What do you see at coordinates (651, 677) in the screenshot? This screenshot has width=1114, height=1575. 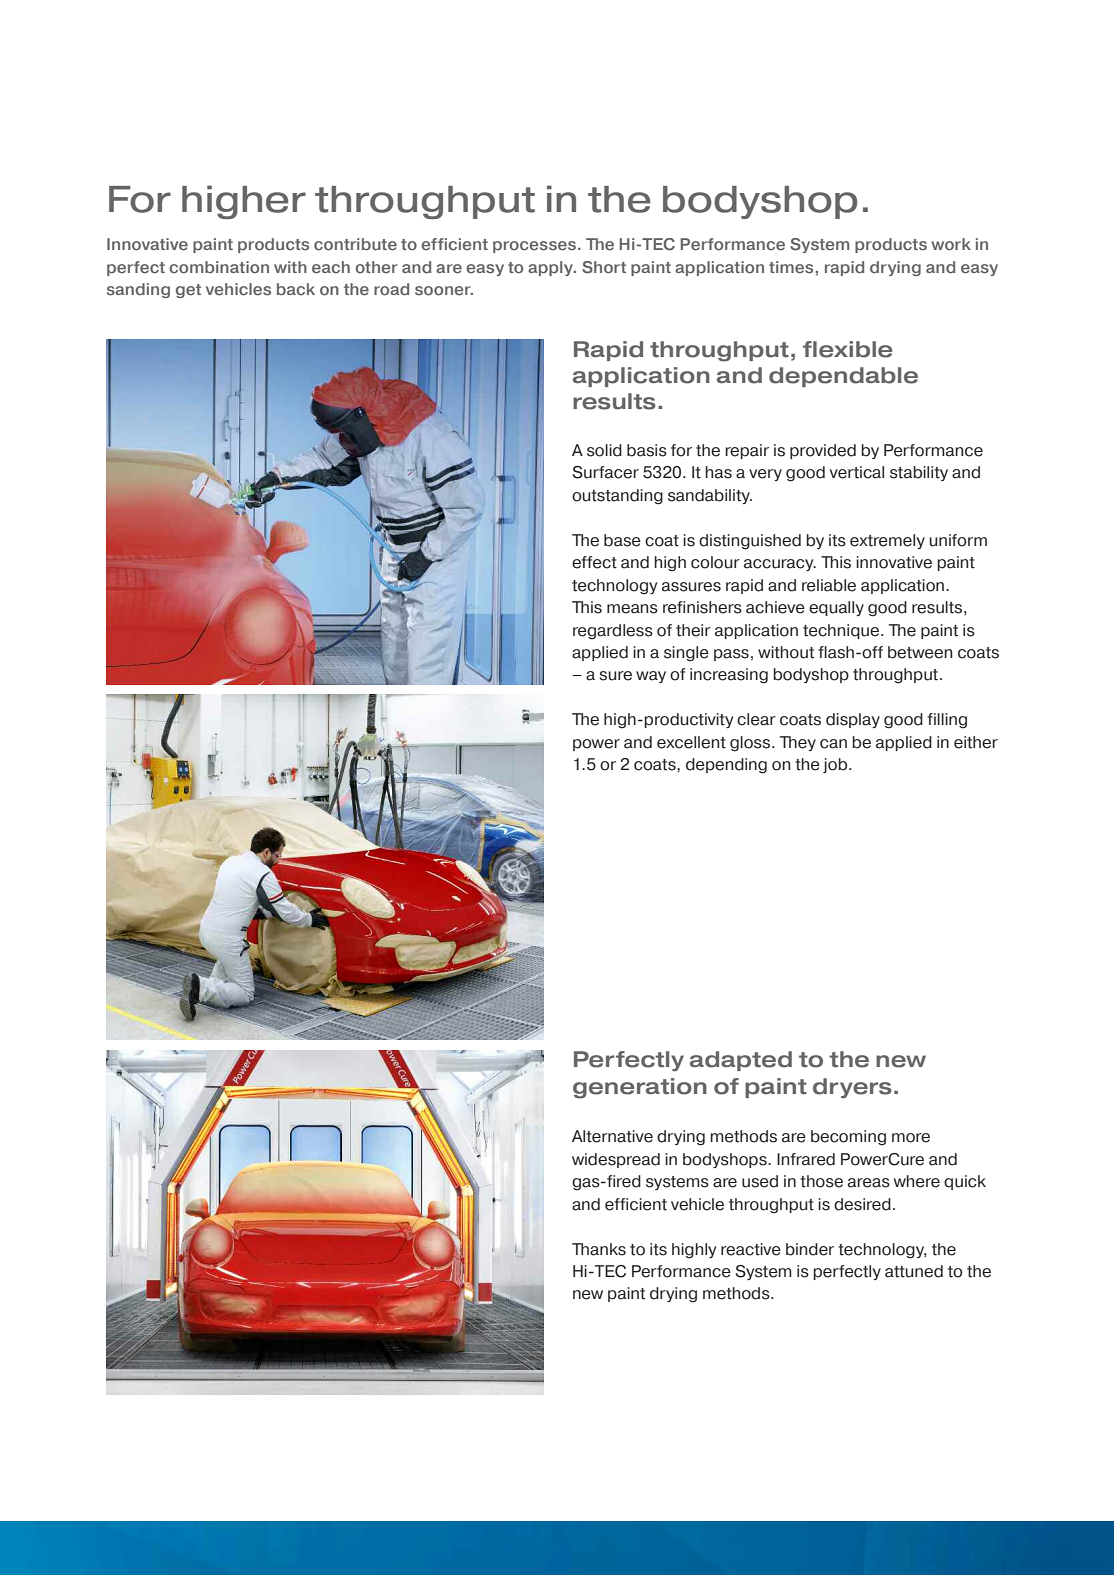 I see `way` at bounding box center [651, 677].
